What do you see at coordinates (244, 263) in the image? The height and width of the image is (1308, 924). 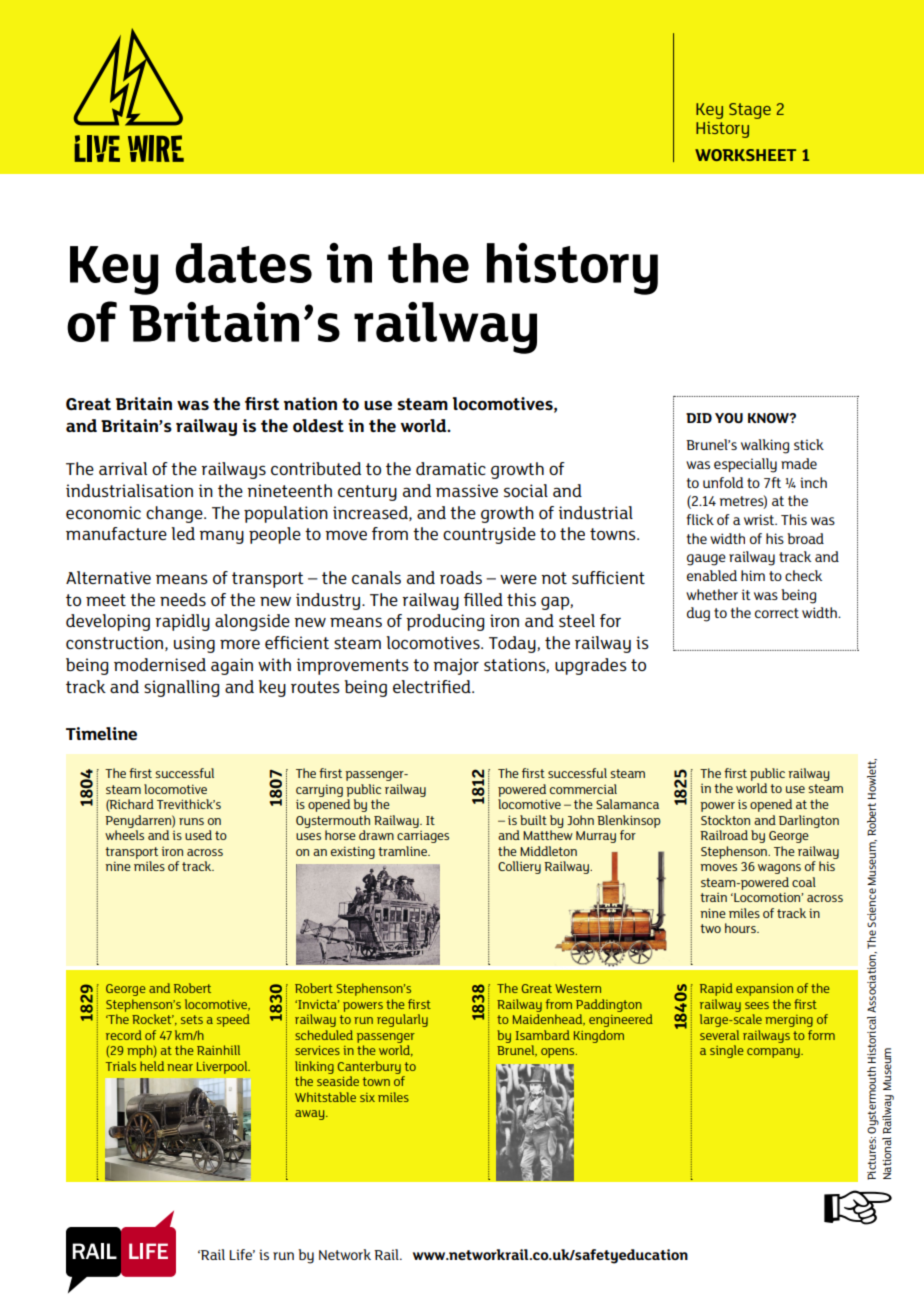 I see `dates` at bounding box center [244, 263].
